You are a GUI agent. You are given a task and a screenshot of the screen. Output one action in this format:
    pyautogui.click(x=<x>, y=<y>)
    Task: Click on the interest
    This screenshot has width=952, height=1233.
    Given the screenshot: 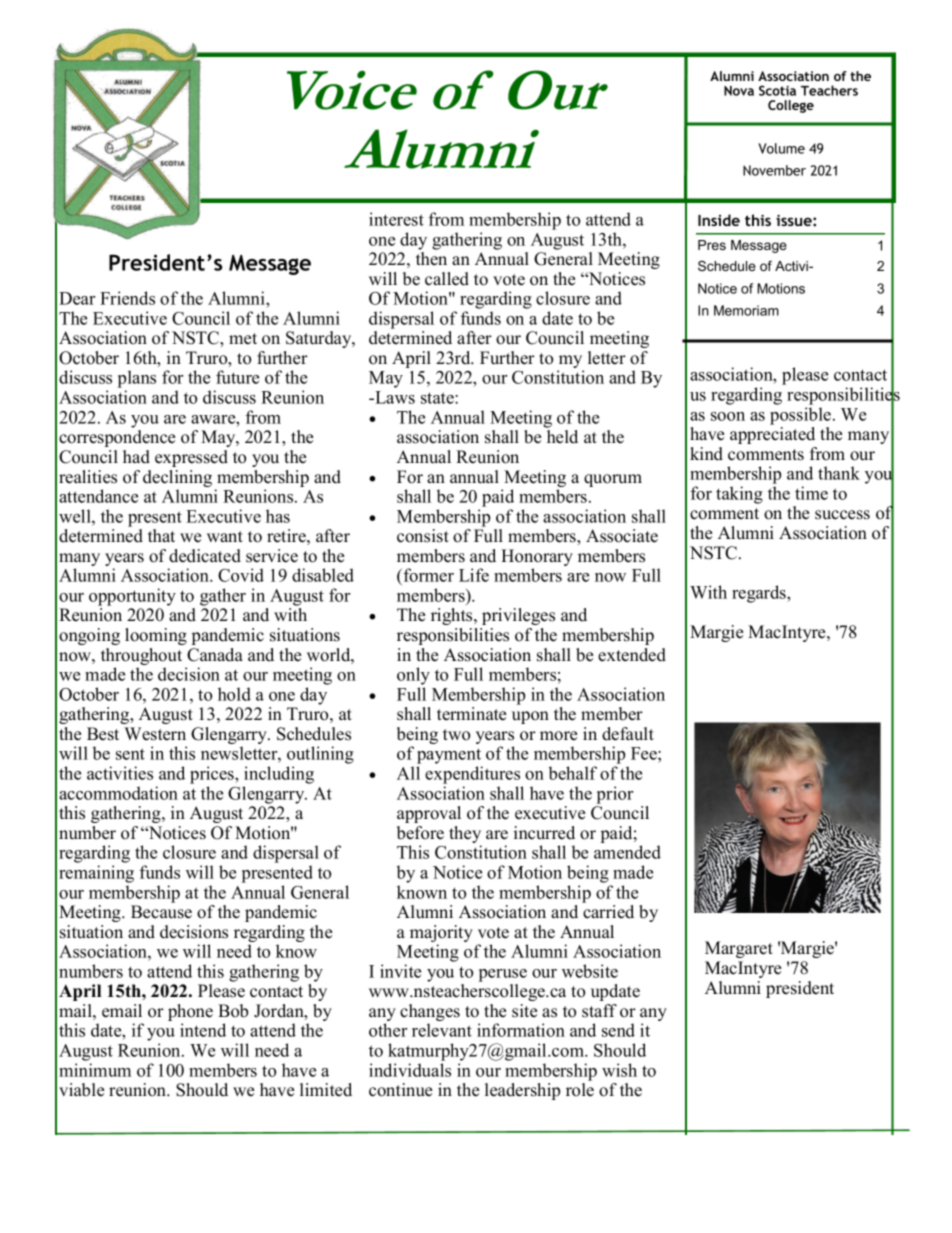 What is the action you would take?
    pyautogui.click(x=396, y=219)
